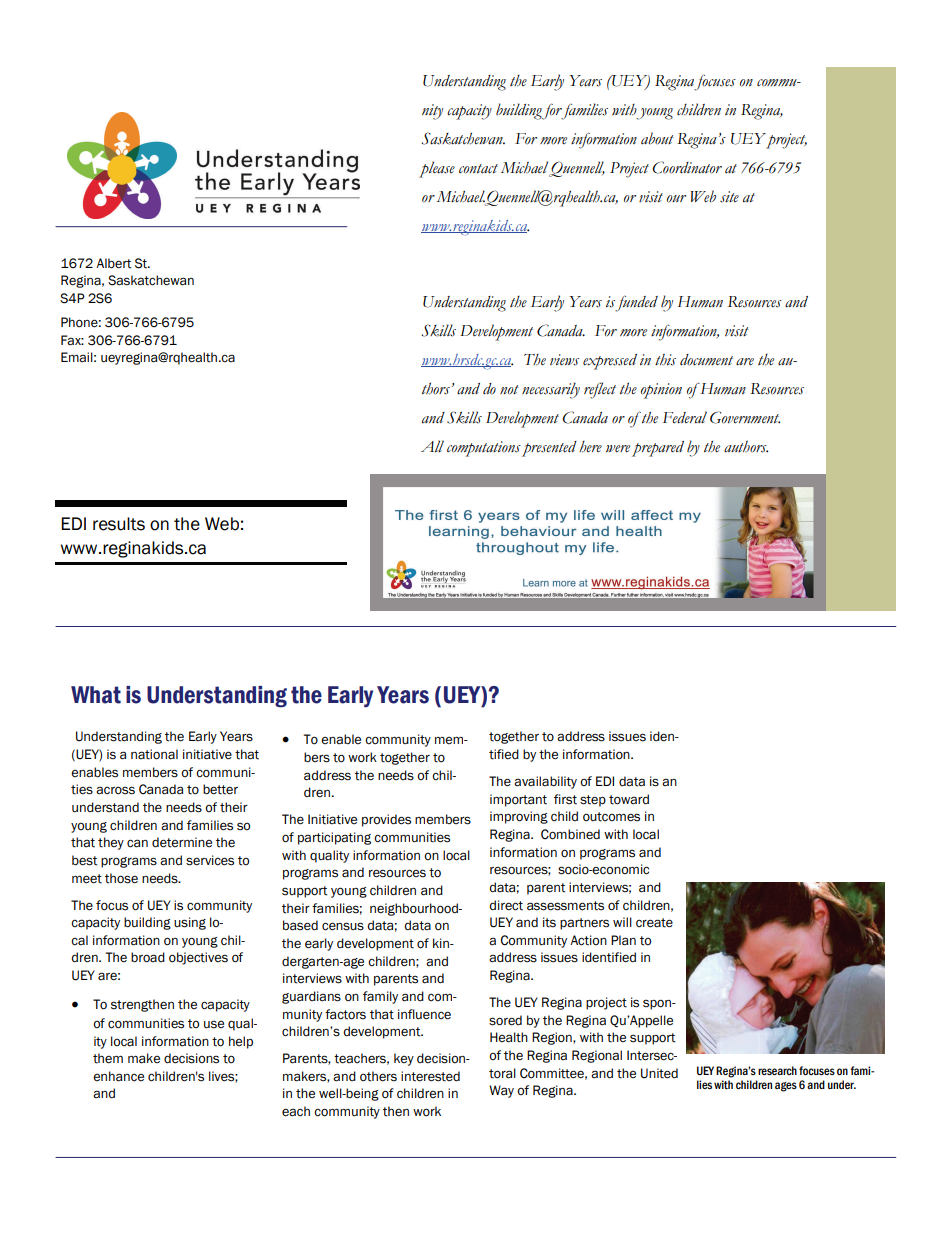 This screenshot has height=1233, width=952. What do you see at coordinates (118, 1076) in the screenshot?
I see `enhance` at bounding box center [118, 1076].
